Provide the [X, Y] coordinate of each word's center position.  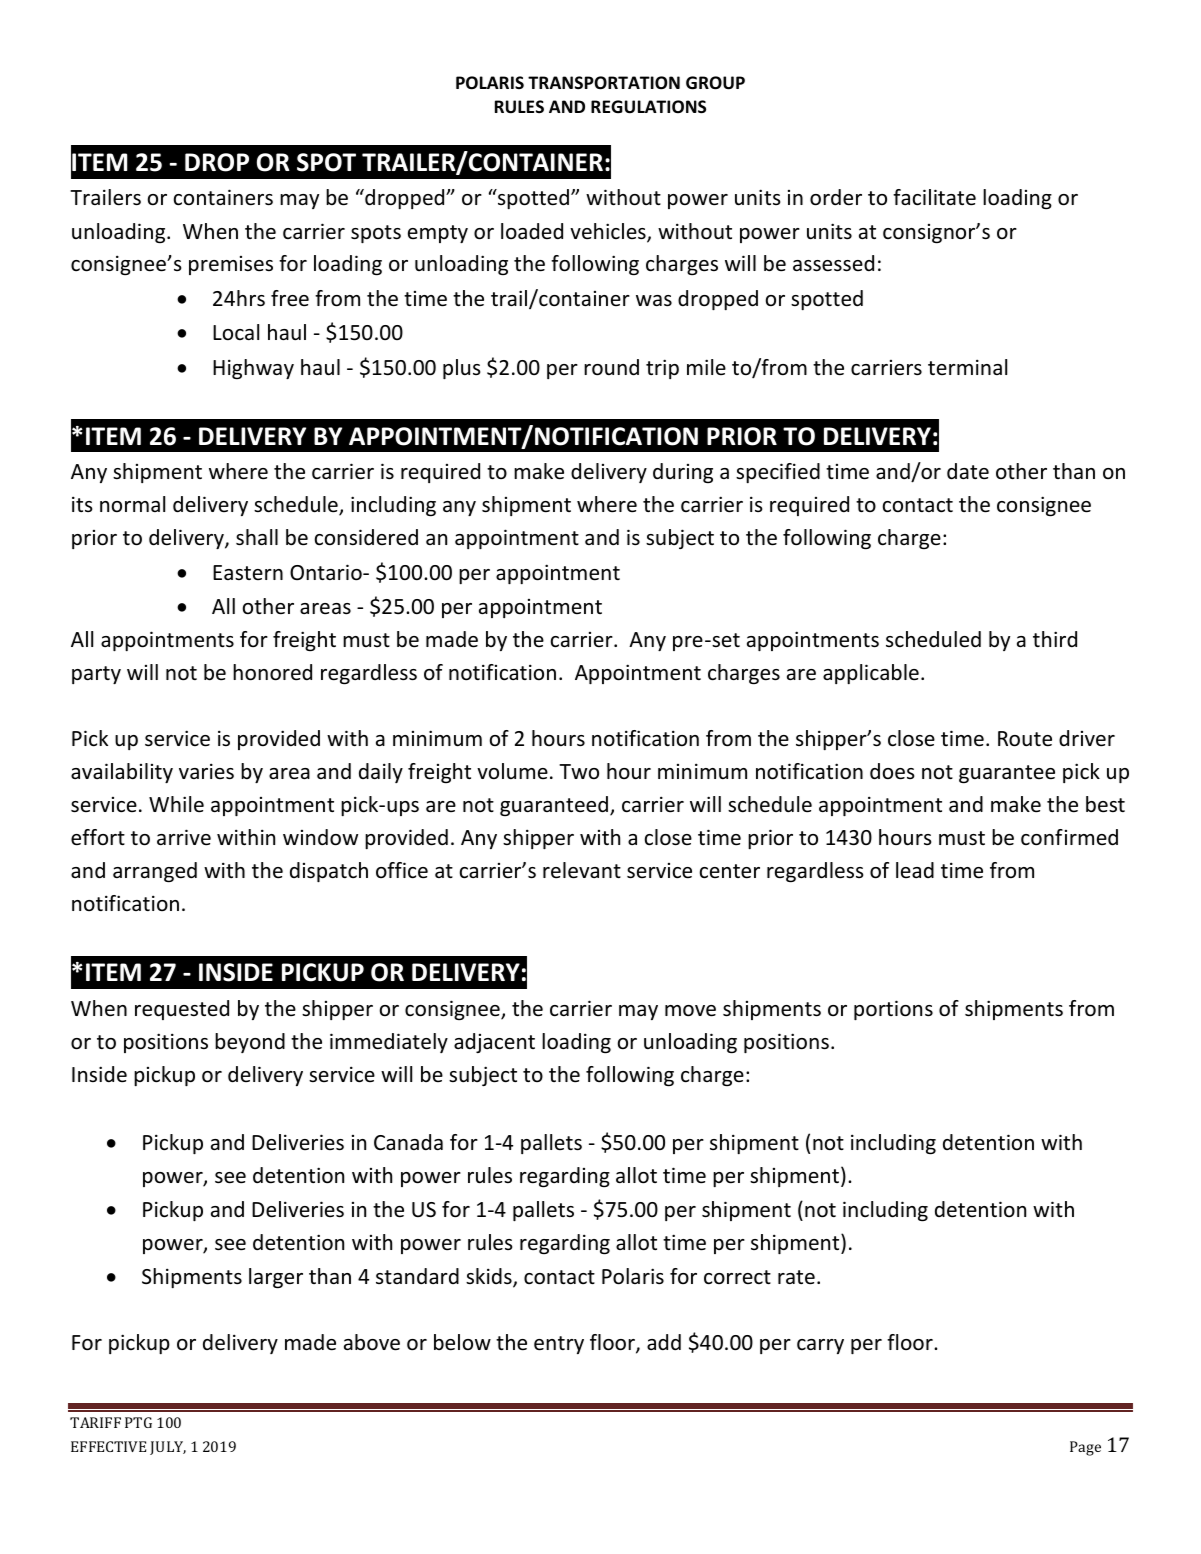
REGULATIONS [648, 107]
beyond [250, 1043]
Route [1025, 739]
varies [206, 771]
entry [559, 1345]
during [683, 473]
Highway [253, 369]
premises [231, 265]
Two [579, 771]
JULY [168, 1448]
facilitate [934, 197]
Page [1085, 1448]
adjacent [494, 1043]
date [968, 471]
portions [893, 1010]
